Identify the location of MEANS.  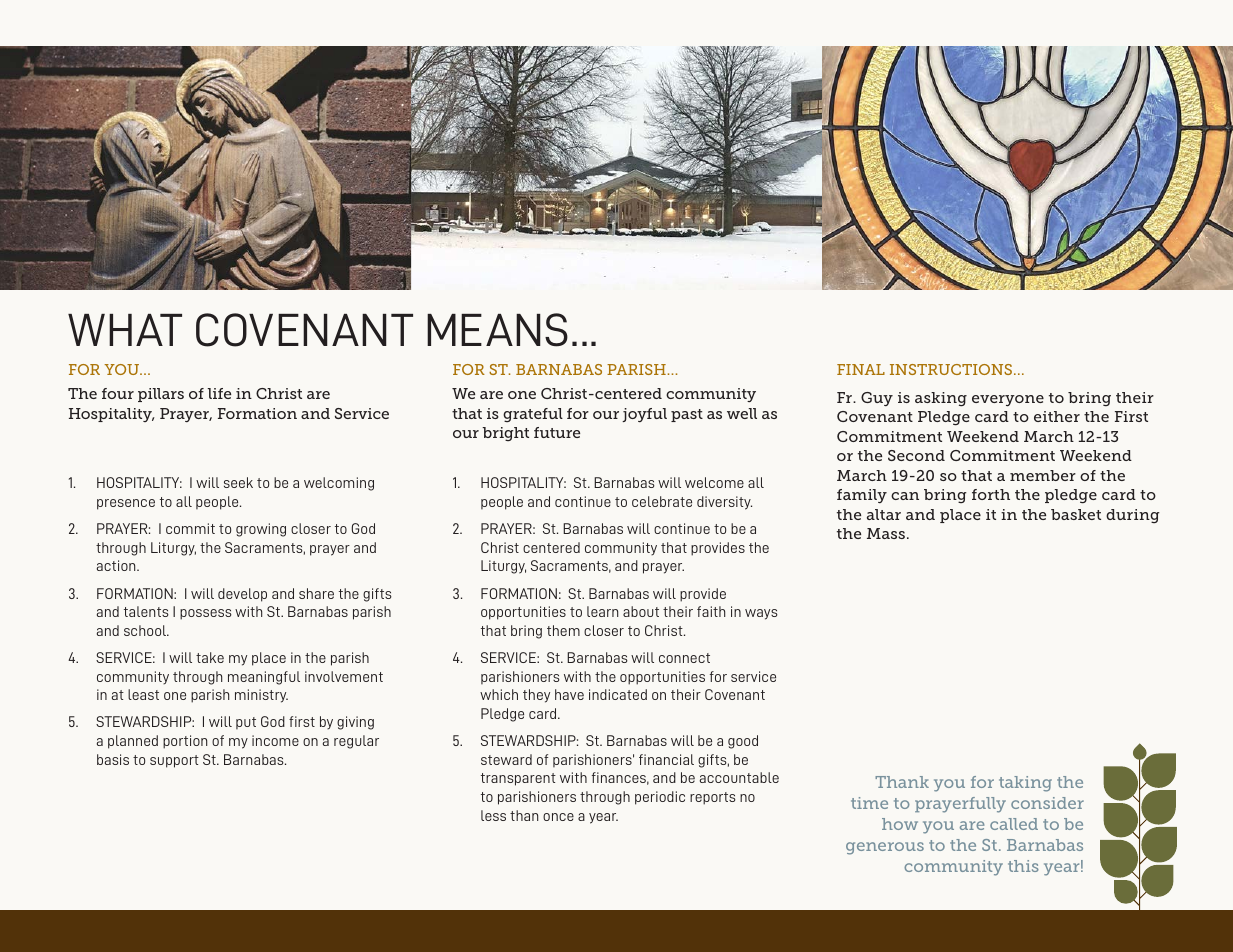
(497, 330).
